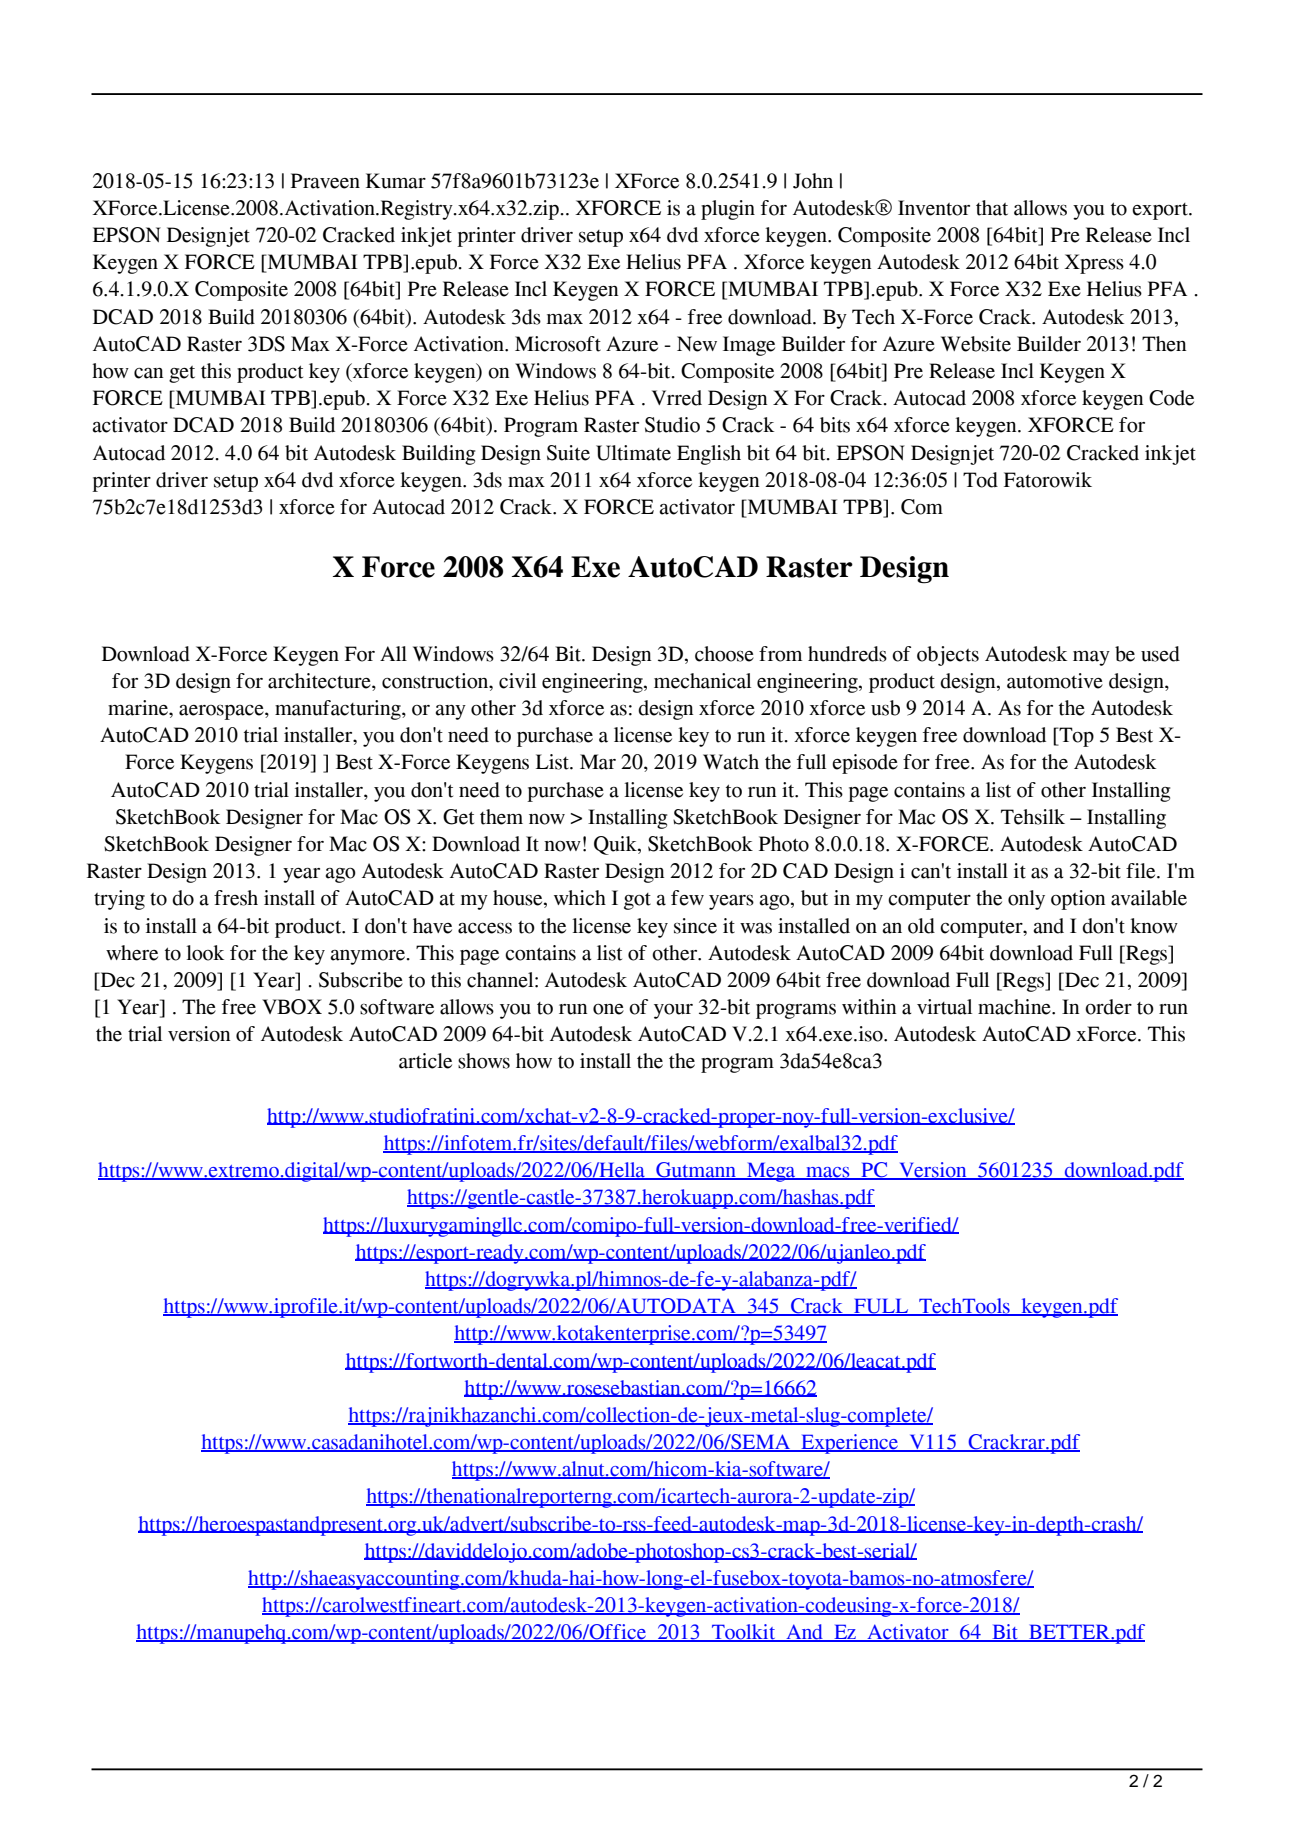 The image size is (1294, 1831). I want to click on them, so click(501, 817).
